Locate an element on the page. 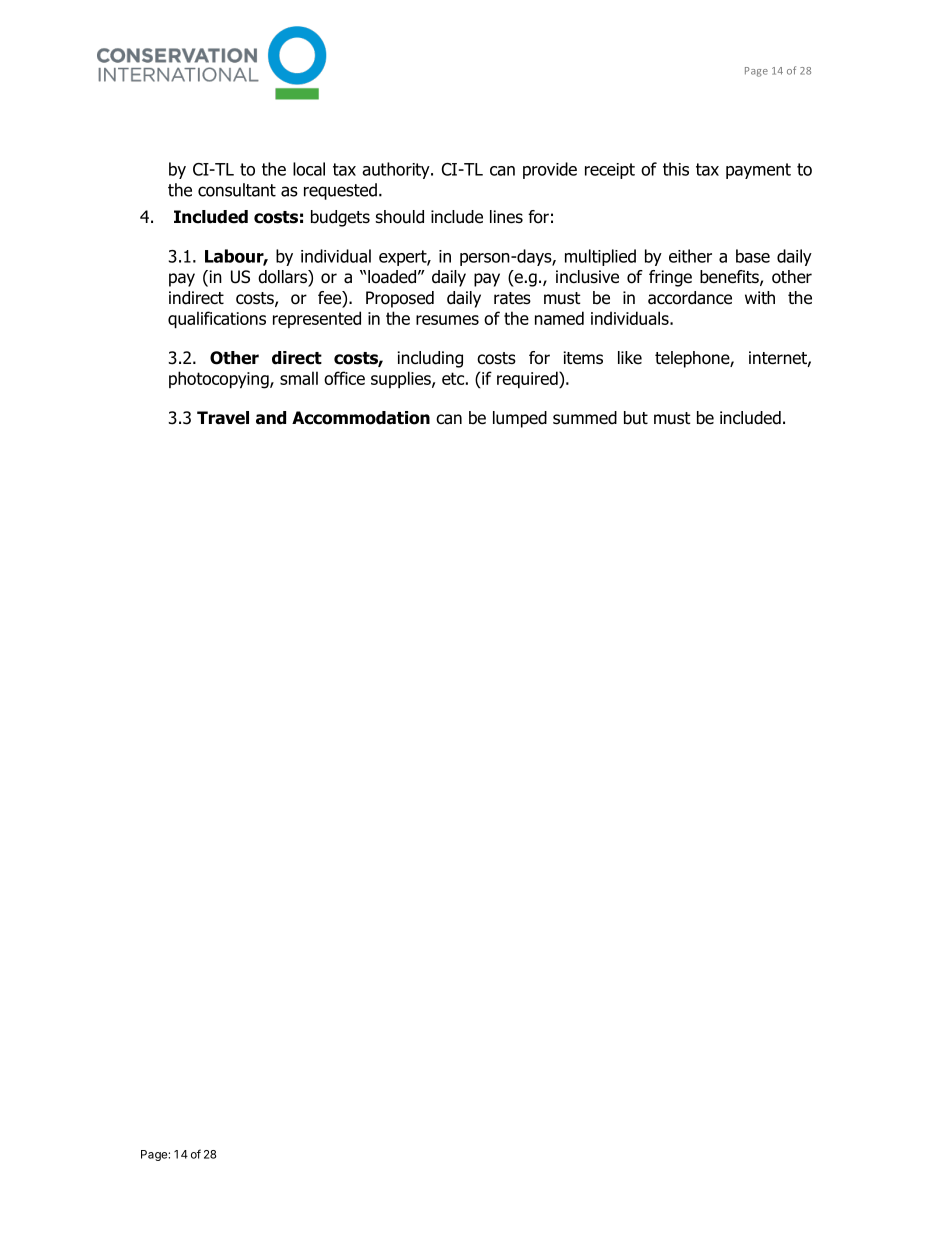 This page has height=1233, width=952. represented is located at coordinates (317, 319).
